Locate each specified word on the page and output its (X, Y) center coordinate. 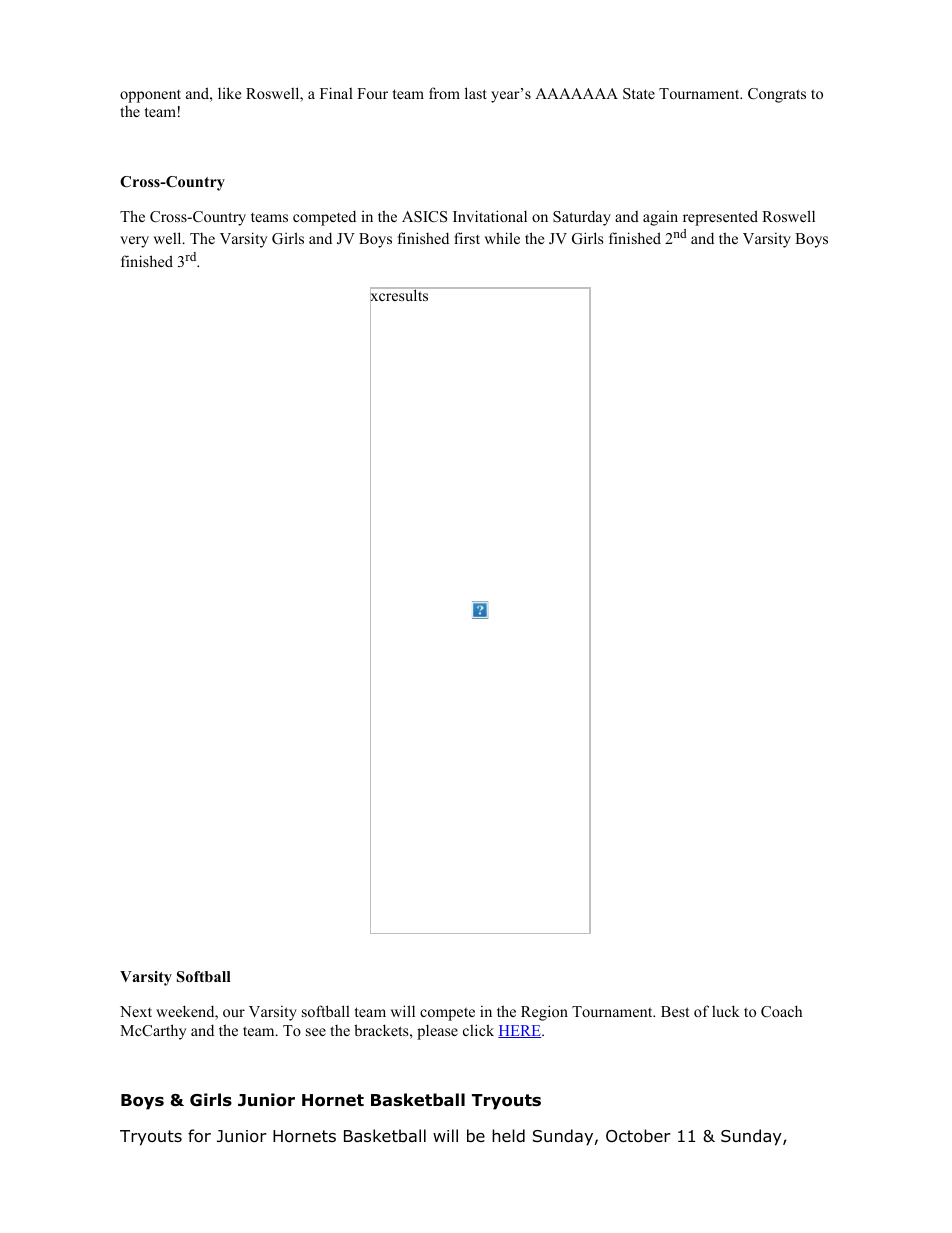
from (444, 93)
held (508, 1136)
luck (726, 1011)
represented (720, 218)
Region (544, 1013)
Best (675, 1011)
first (467, 238)
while (502, 238)
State (639, 94)
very (134, 242)
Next (136, 1011)
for (199, 1136)
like (229, 93)
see (316, 1032)
